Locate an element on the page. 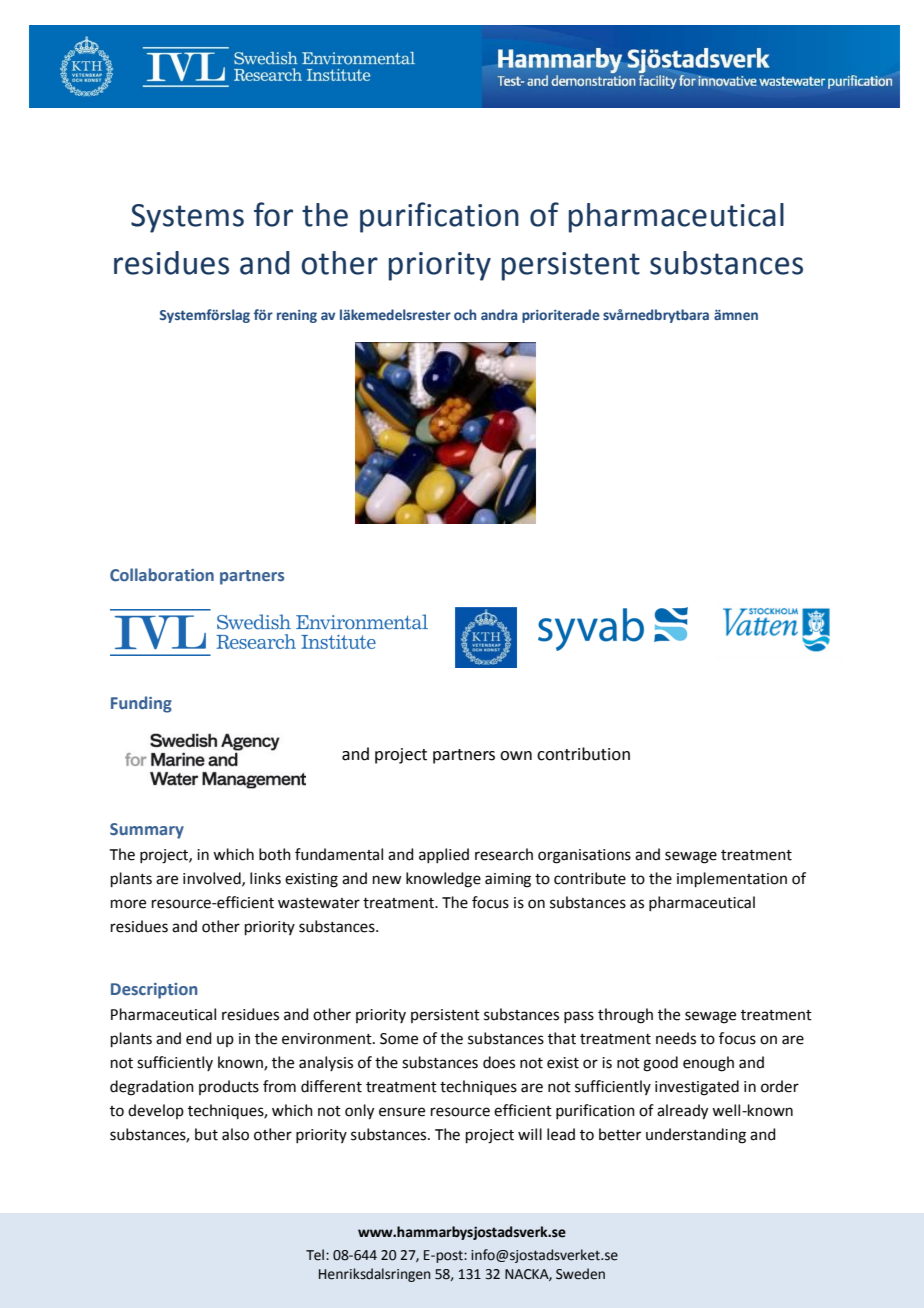 This document has width=924, height=1308. och is located at coordinates (465, 314).
